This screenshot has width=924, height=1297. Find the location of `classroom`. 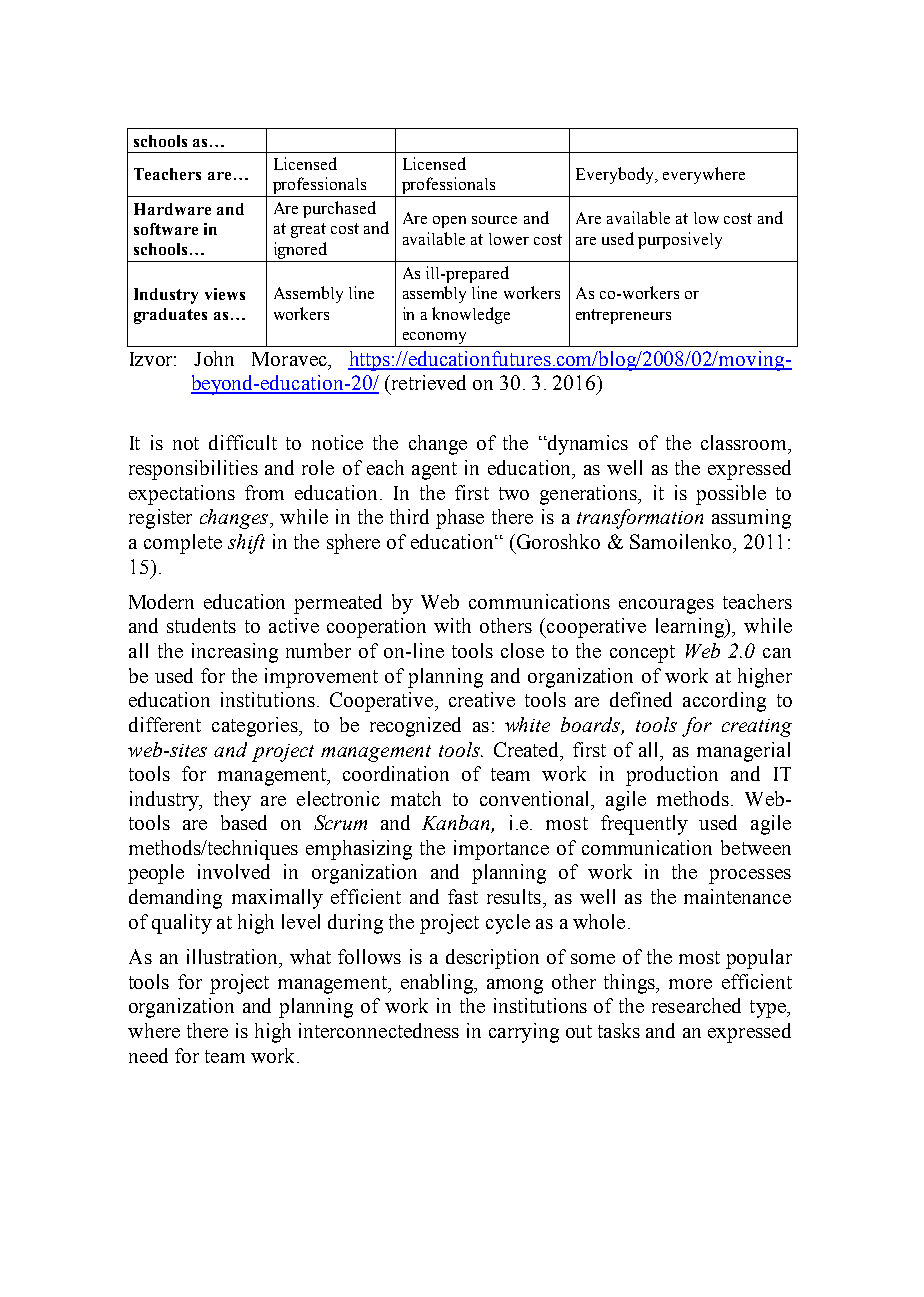

classroom is located at coordinates (745, 442).
